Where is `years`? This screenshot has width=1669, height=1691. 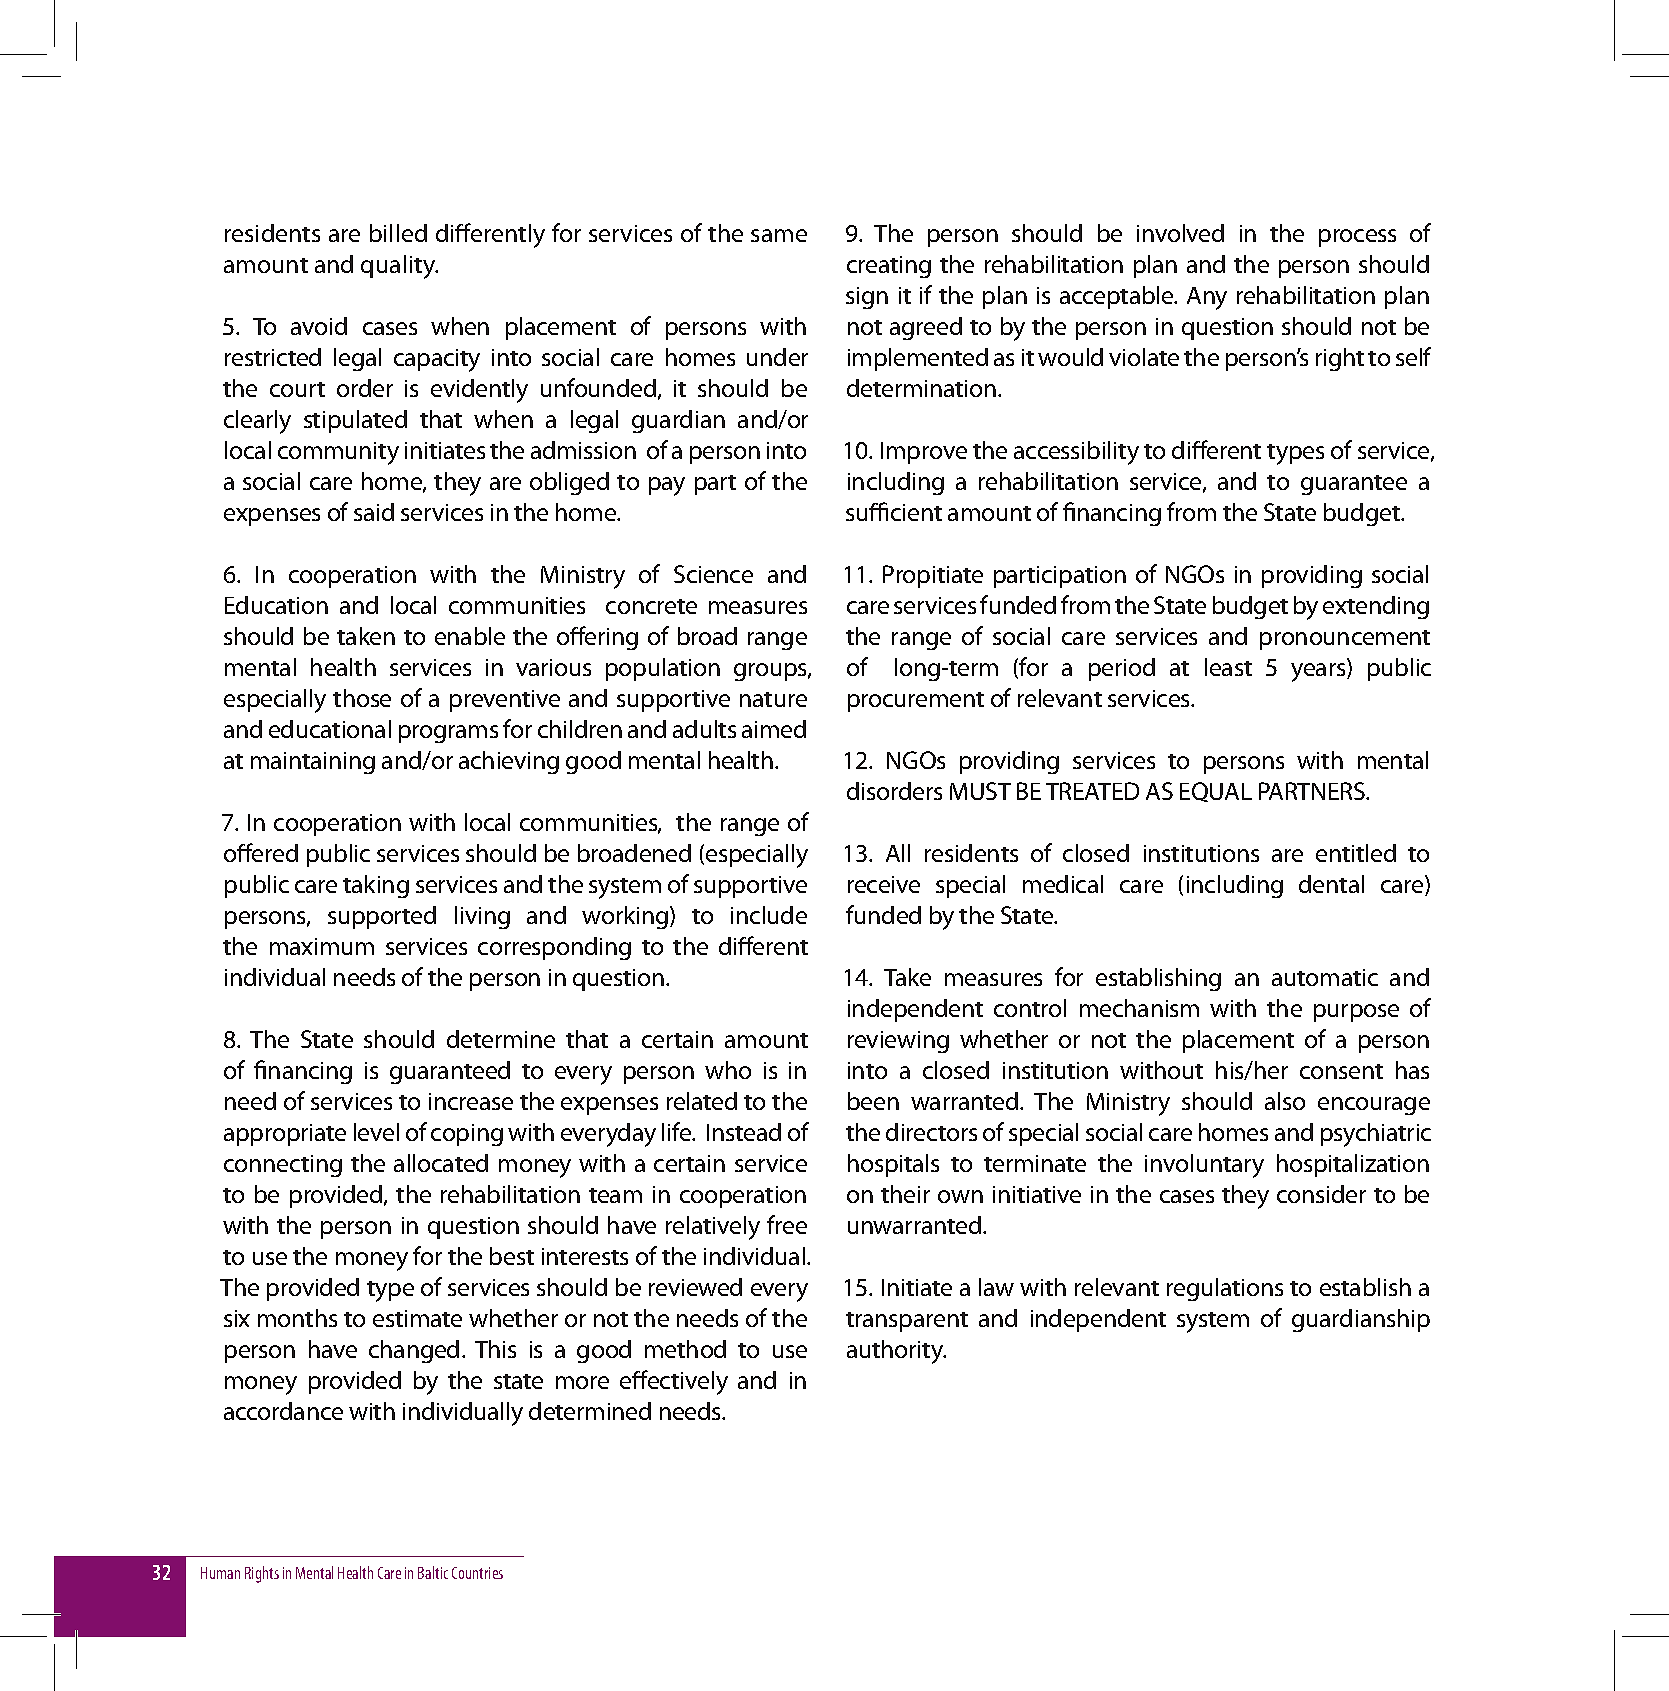 years is located at coordinates (1319, 672).
